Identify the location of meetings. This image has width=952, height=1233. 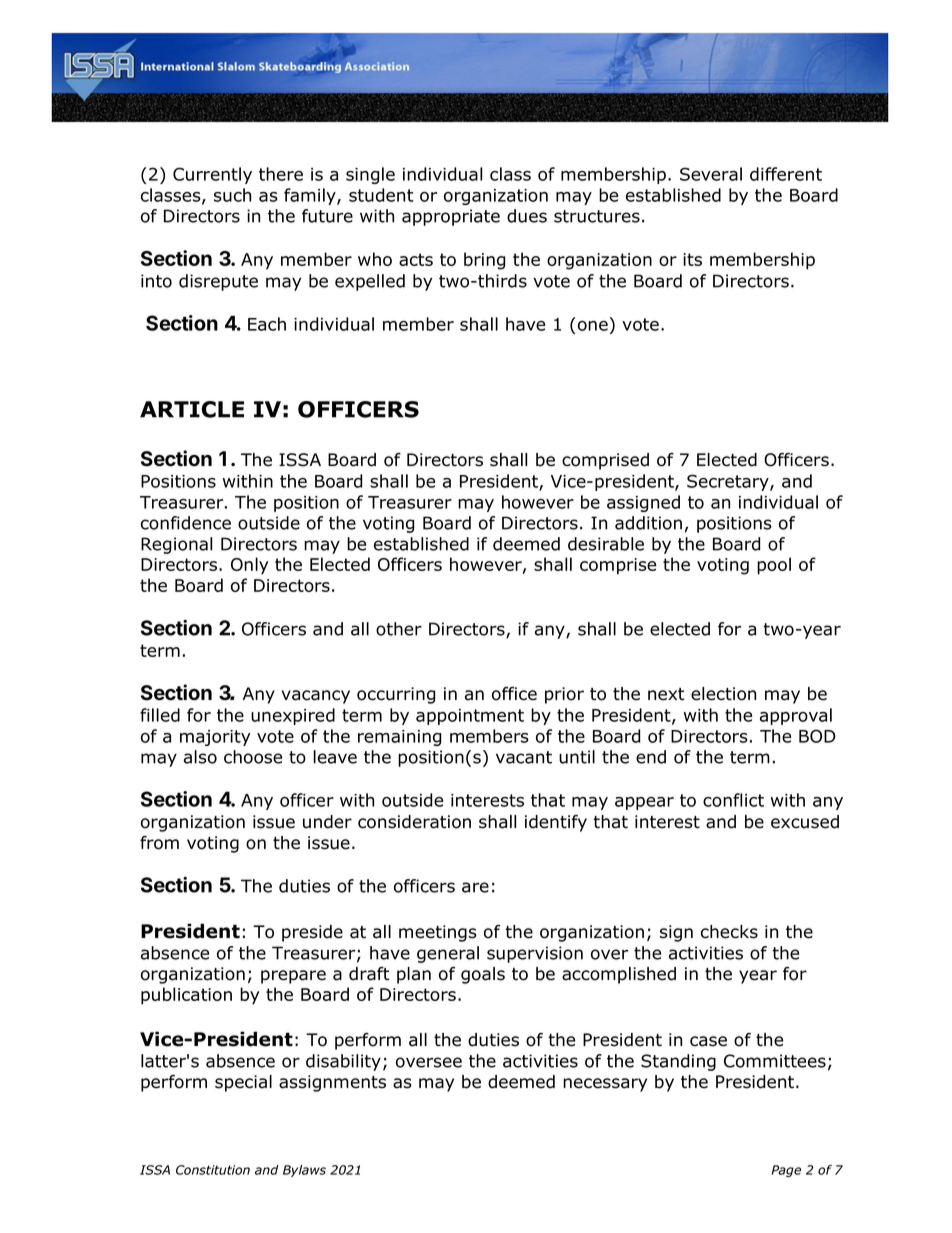
(438, 933).
